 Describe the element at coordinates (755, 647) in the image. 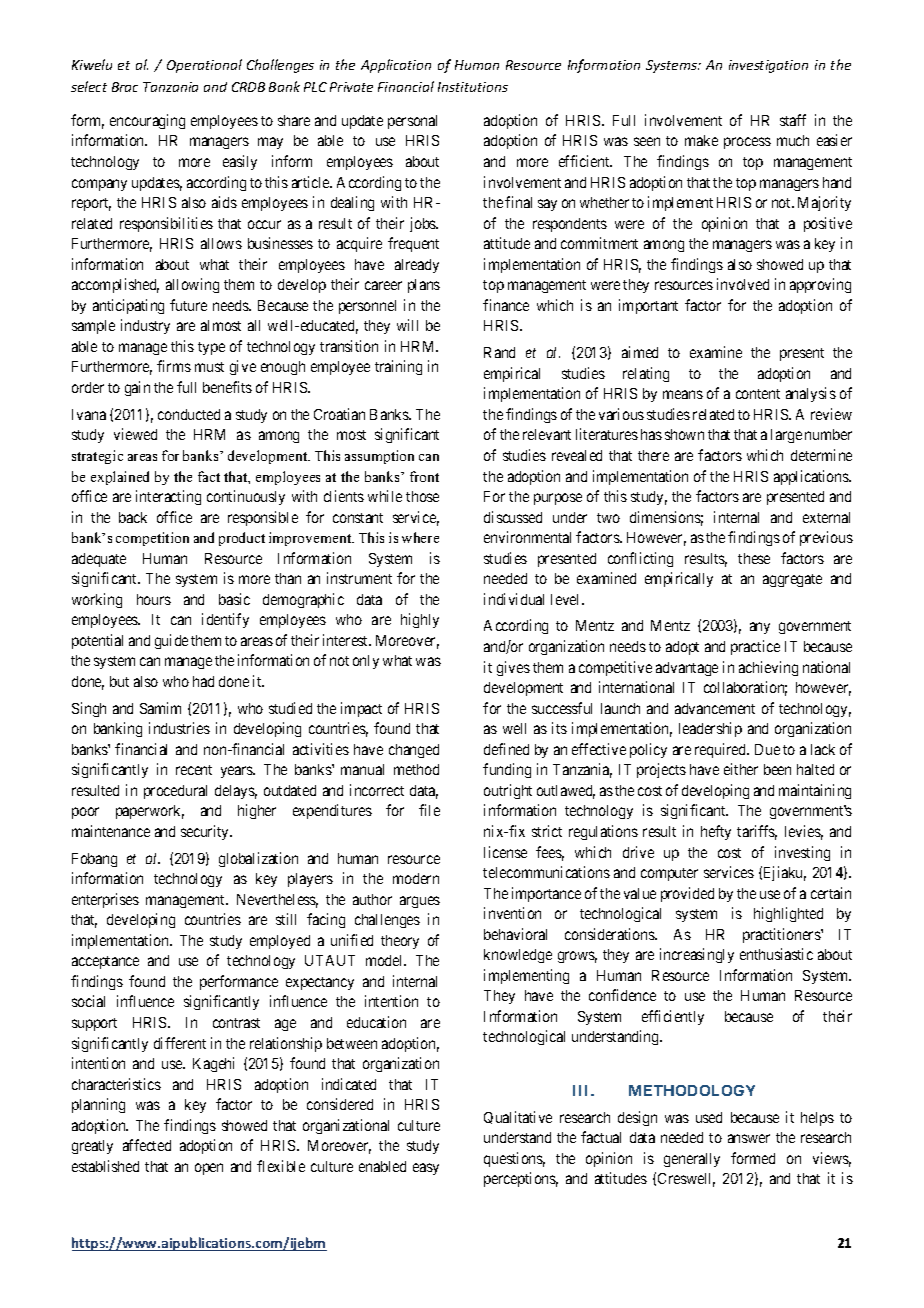

I see `practice` at that location.
